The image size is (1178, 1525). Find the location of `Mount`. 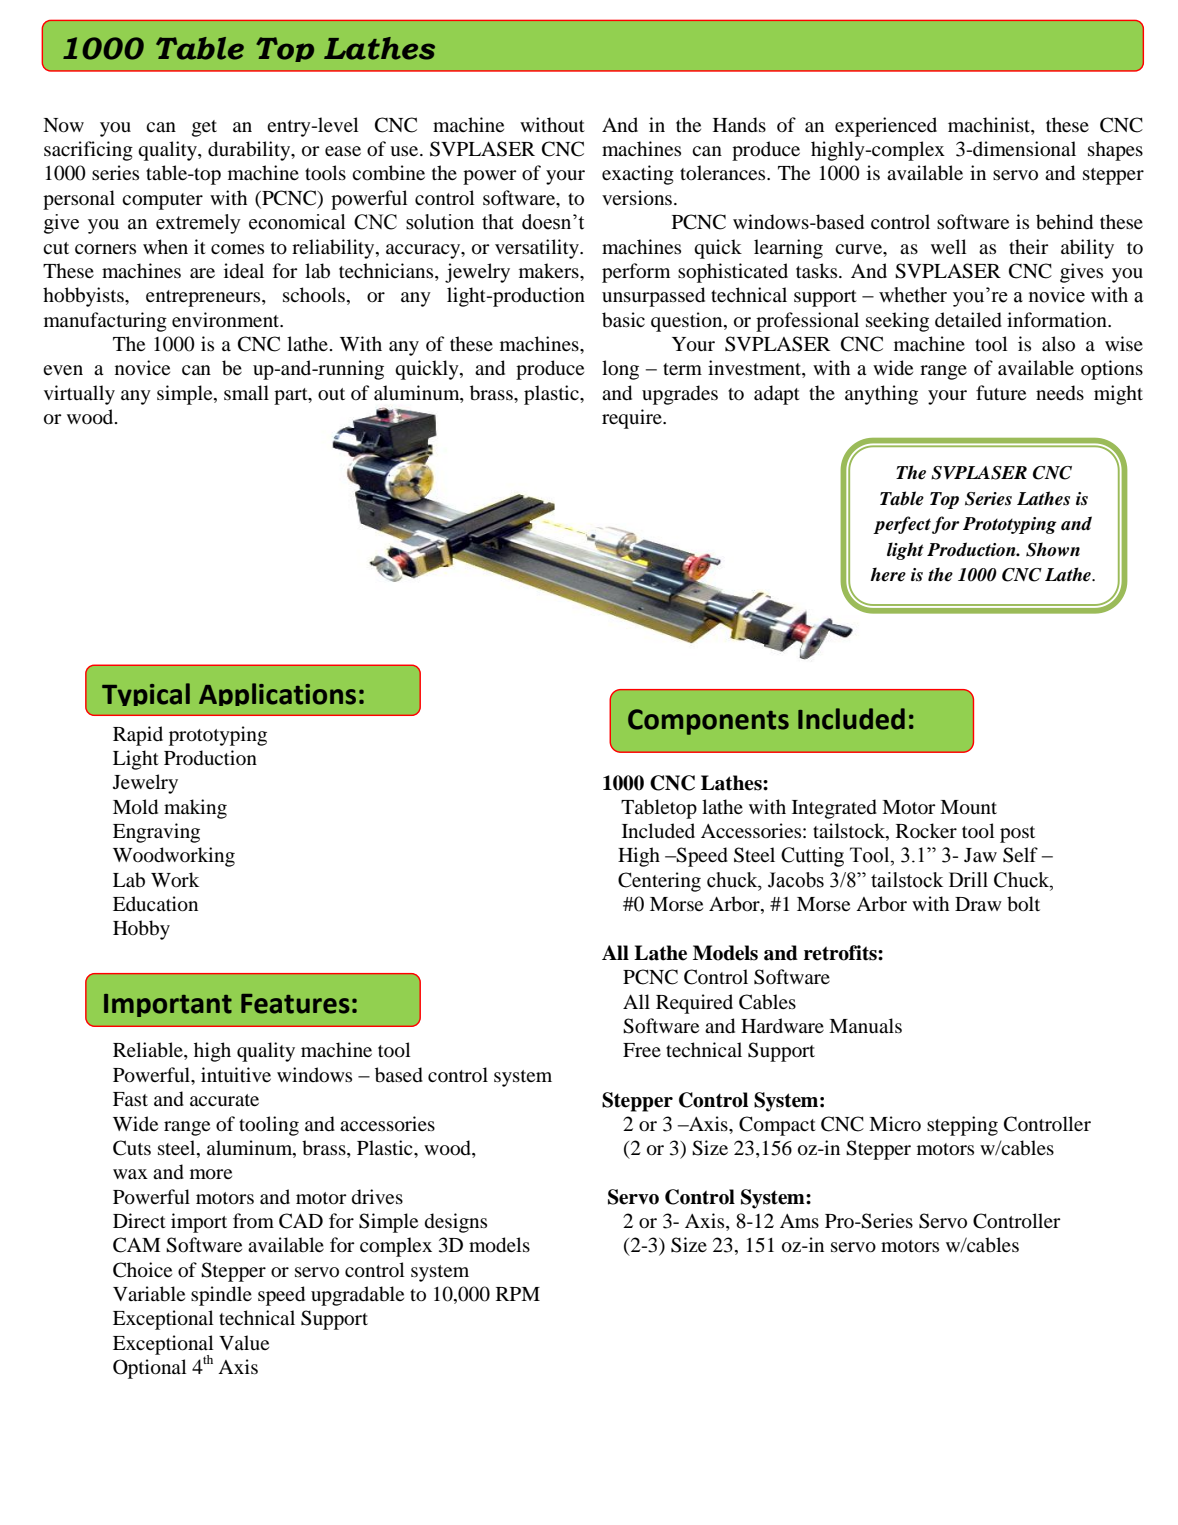

Mount is located at coordinates (968, 807).
